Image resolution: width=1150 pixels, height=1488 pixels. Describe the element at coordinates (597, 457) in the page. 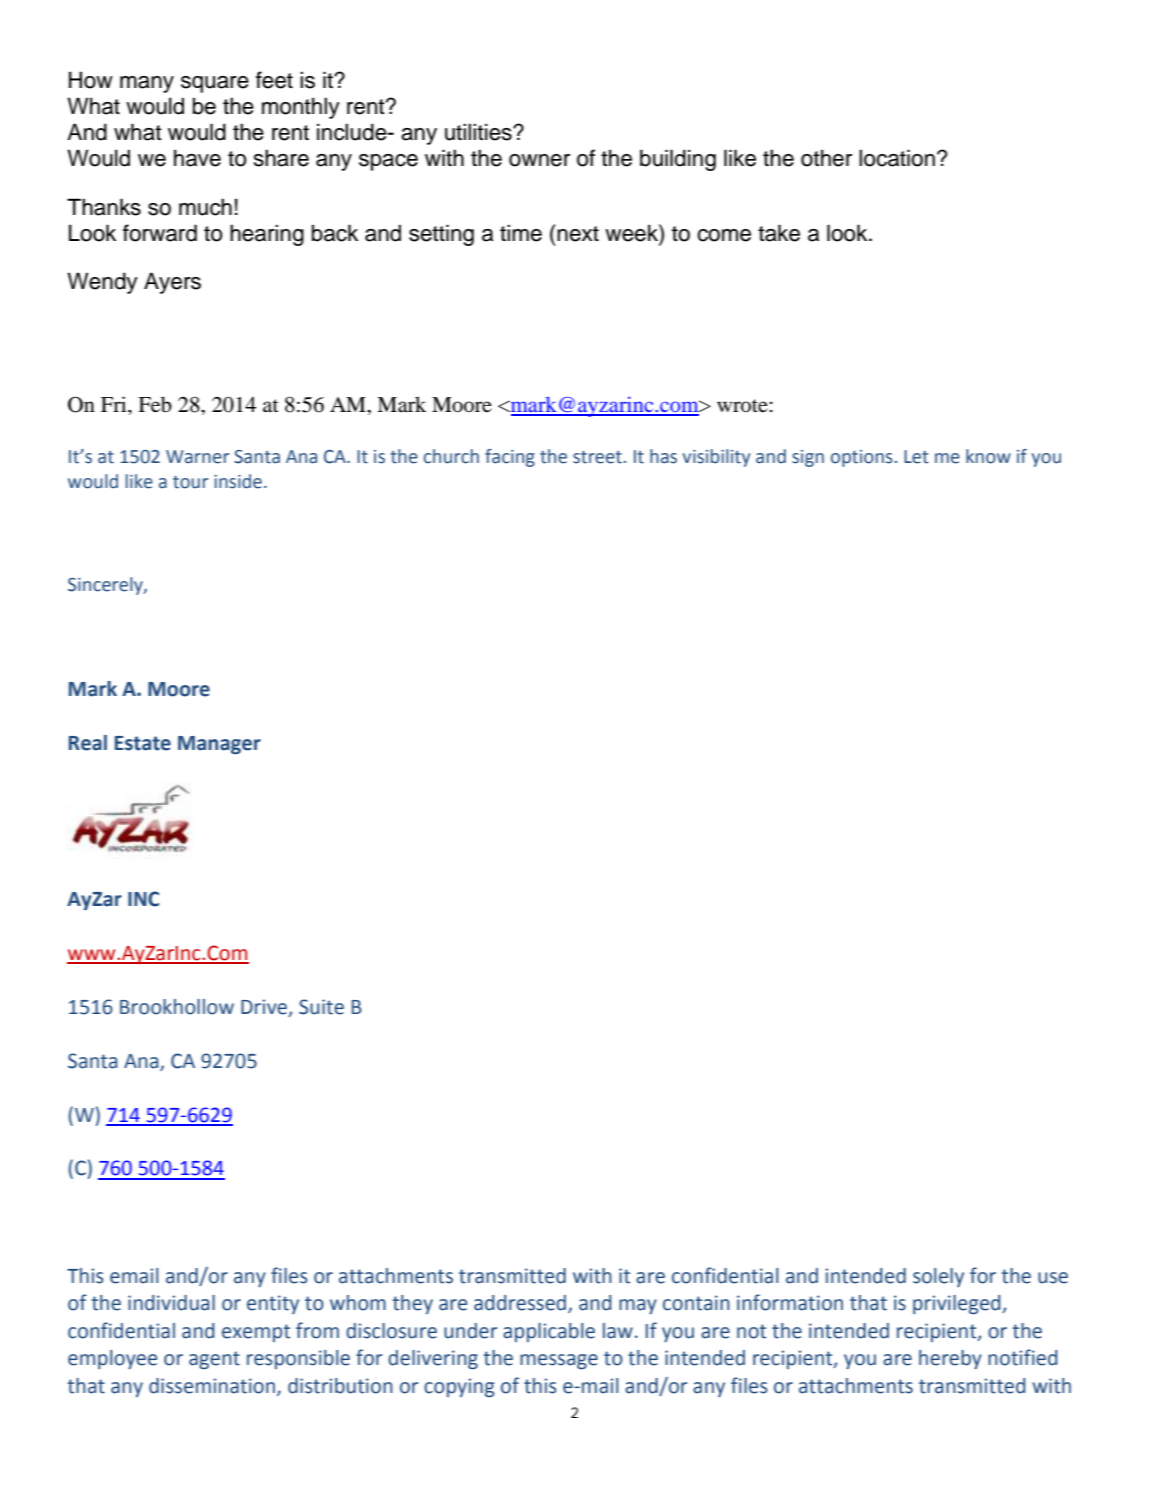

I see `street` at that location.
